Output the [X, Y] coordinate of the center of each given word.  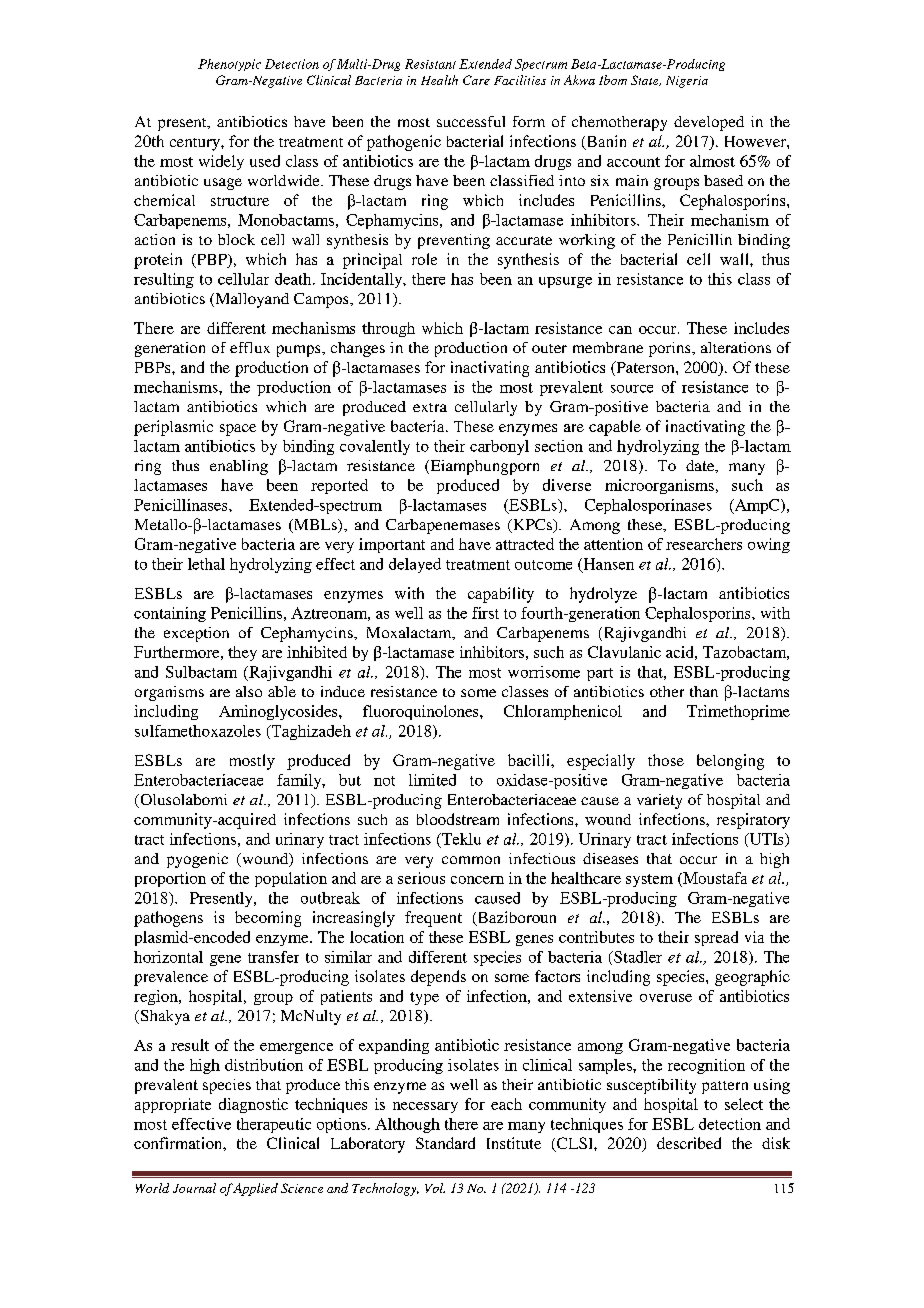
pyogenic [197, 860]
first [485, 613]
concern [477, 880]
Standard [445, 1143]
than [704, 691]
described [689, 1143]
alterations [736, 347]
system [649, 880]
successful [471, 121]
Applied [255, 1189]
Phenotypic [229, 65]
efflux [250, 347]
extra [430, 407]
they [242, 653]
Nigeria [687, 82]
